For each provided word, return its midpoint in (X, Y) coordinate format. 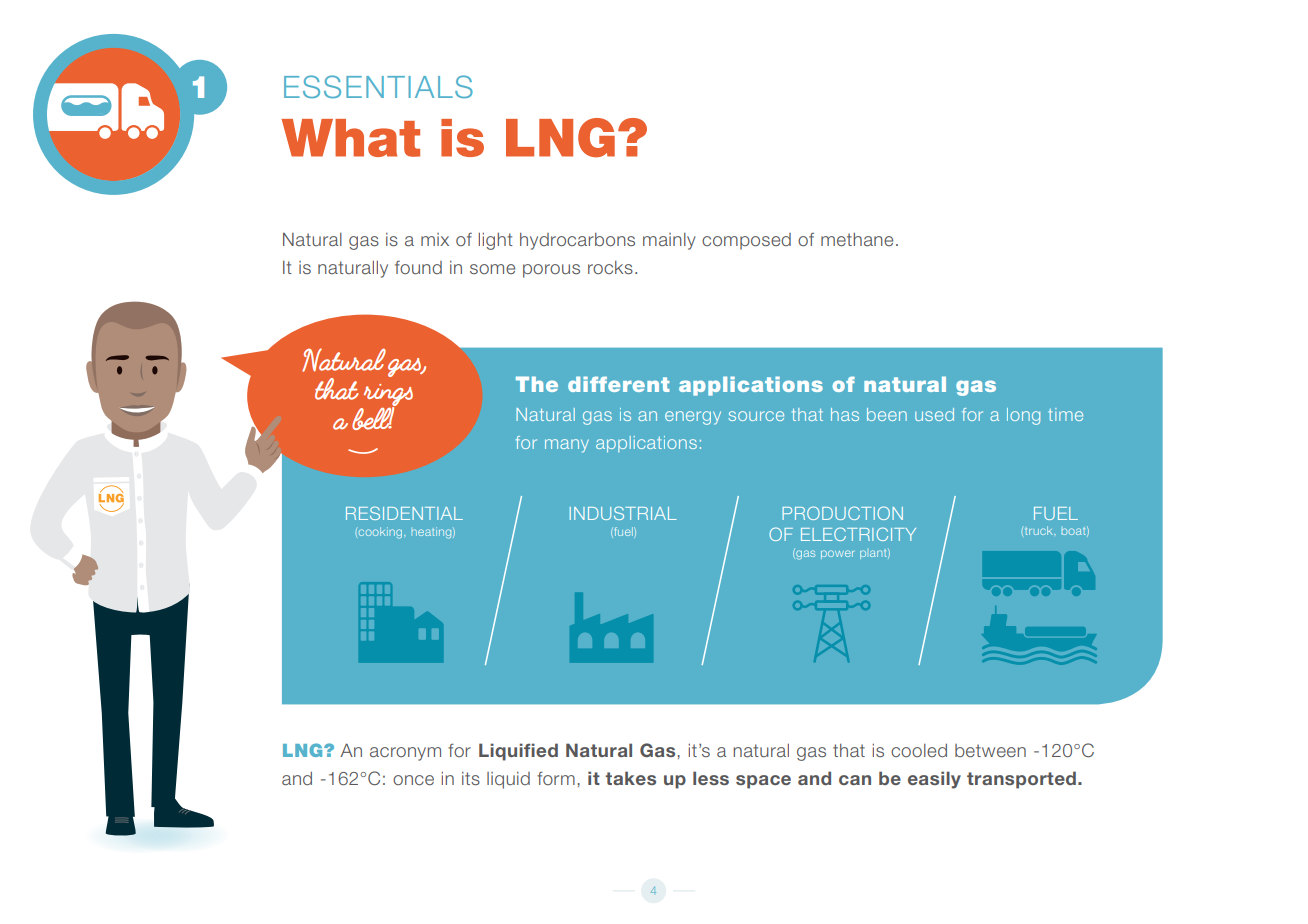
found (418, 267)
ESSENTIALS (378, 86)
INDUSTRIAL (623, 513)
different (618, 384)
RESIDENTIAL (404, 513)
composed (746, 241)
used (934, 414)
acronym (405, 754)
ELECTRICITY (858, 534)
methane (857, 240)
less (711, 778)
